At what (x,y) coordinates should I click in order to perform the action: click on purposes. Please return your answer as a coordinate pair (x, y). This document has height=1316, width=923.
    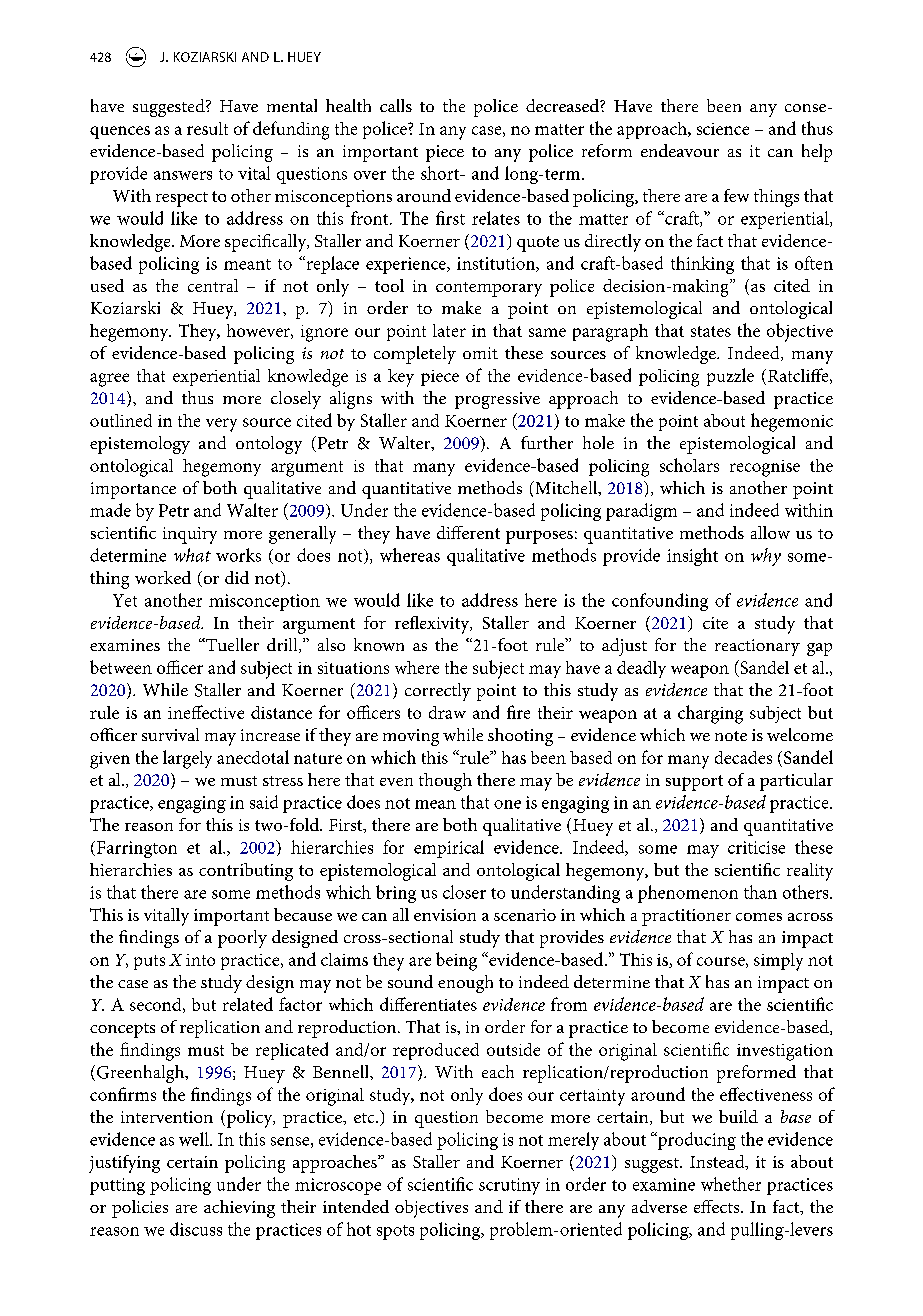
    Looking at the image, I should click on (539, 537).
